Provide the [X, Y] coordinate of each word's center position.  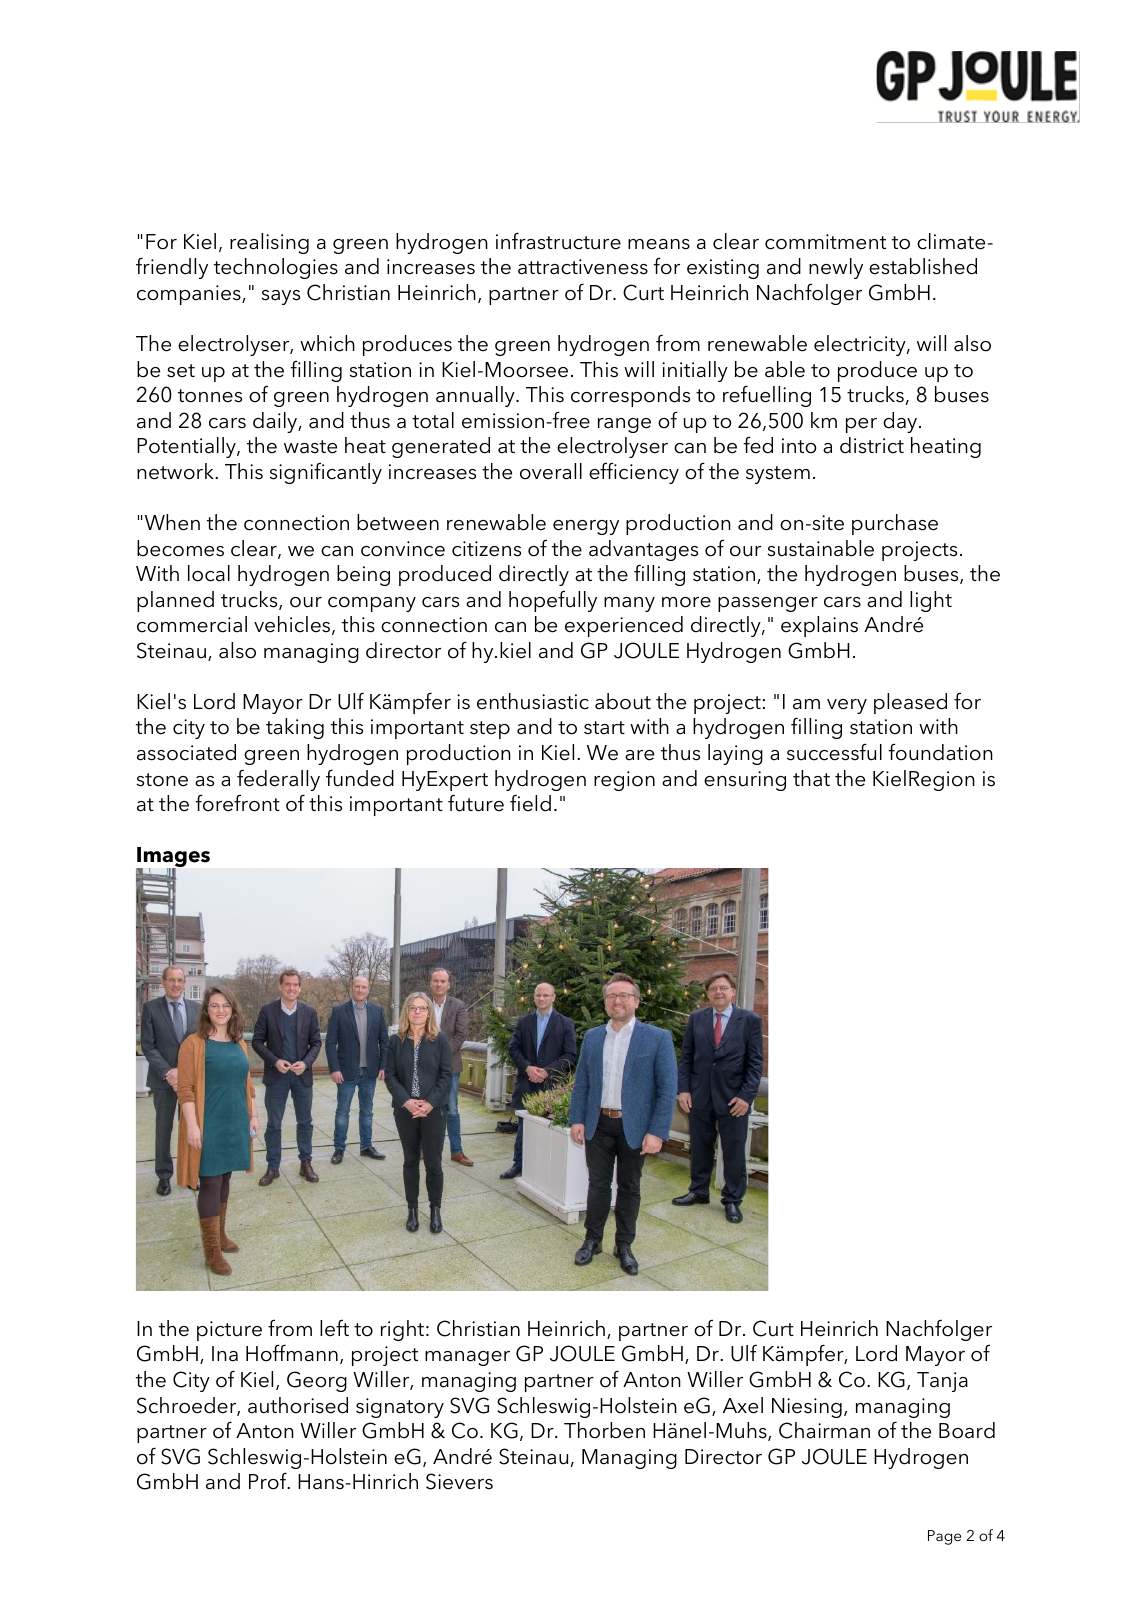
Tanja [942, 1382]
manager [467, 1358]
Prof [269, 1481]
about [623, 701]
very [847, 706]
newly [836, 268]
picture [229, 1331]
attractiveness [583, 267]
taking [295, 728]
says [281, 297]
